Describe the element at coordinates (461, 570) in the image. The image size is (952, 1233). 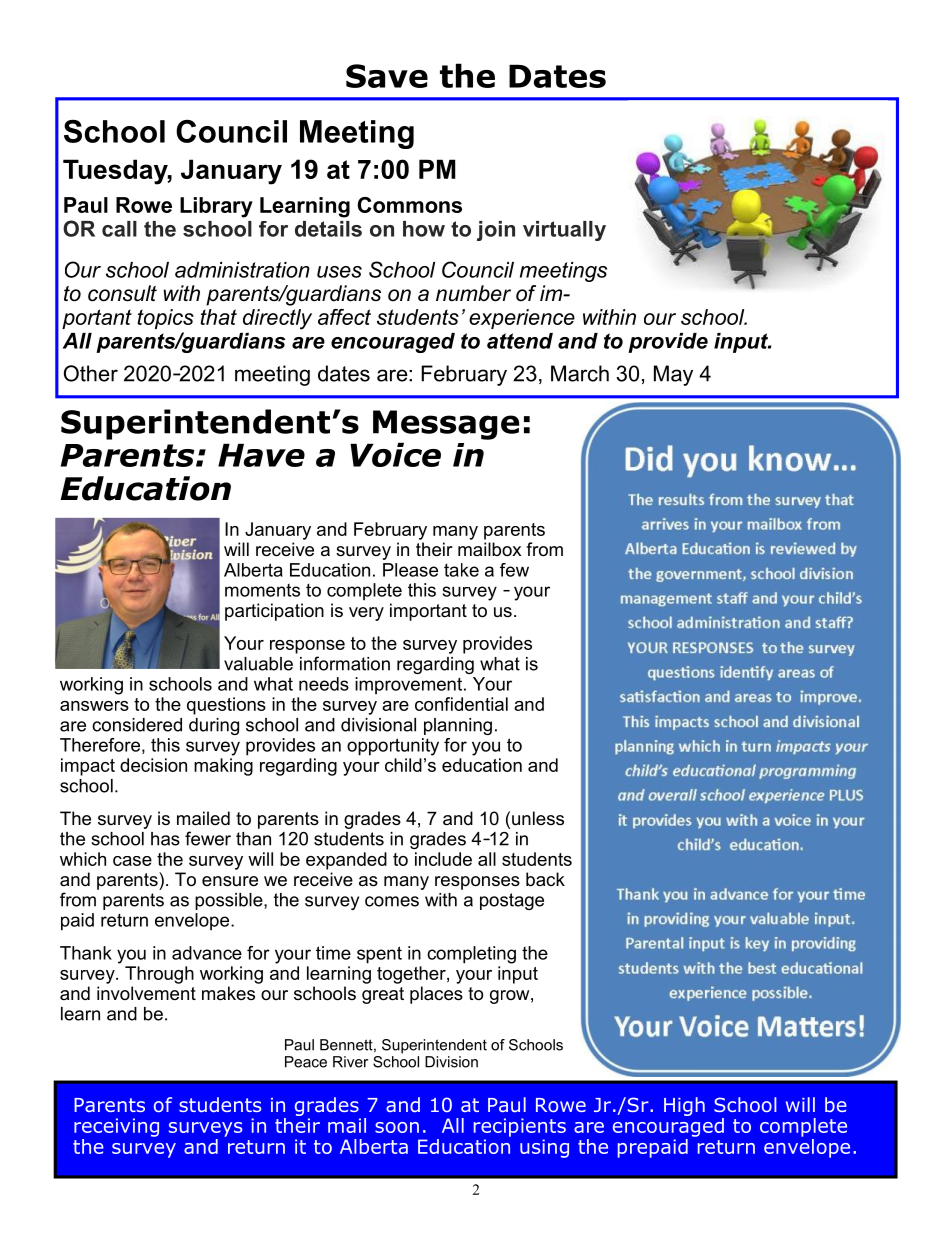
I see `take` at that location.
